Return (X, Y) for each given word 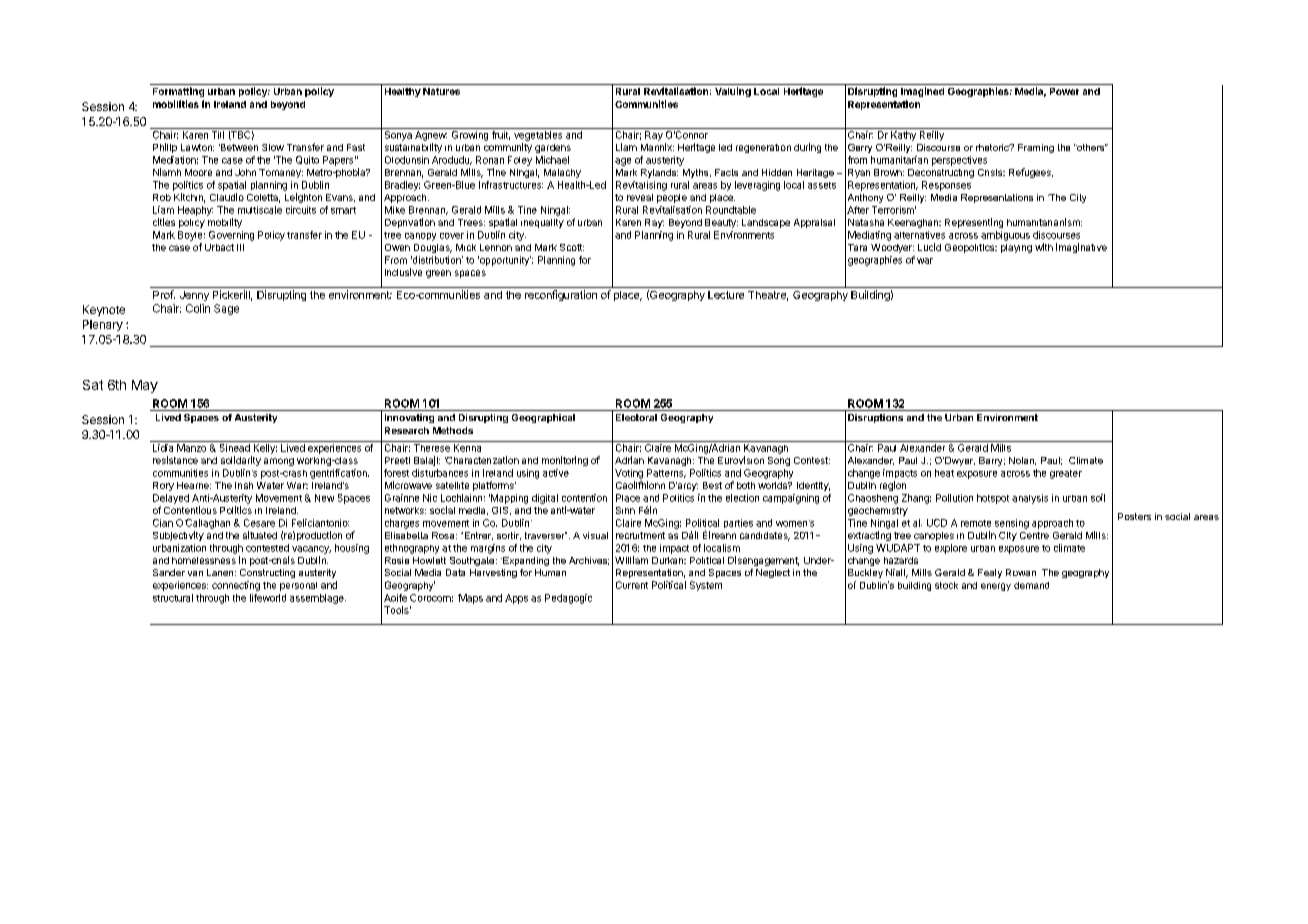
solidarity (241, 461)
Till (218, 135)
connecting (236, 586)
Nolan (1022, 461)
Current (632, 585)
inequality (542, 223)
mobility (225, 223)
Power (1064, 91)
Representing (974, 223)
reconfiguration (561, 295)
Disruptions (875, 418)
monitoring (565, 461)
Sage (226, 309)
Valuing (733, 92)
